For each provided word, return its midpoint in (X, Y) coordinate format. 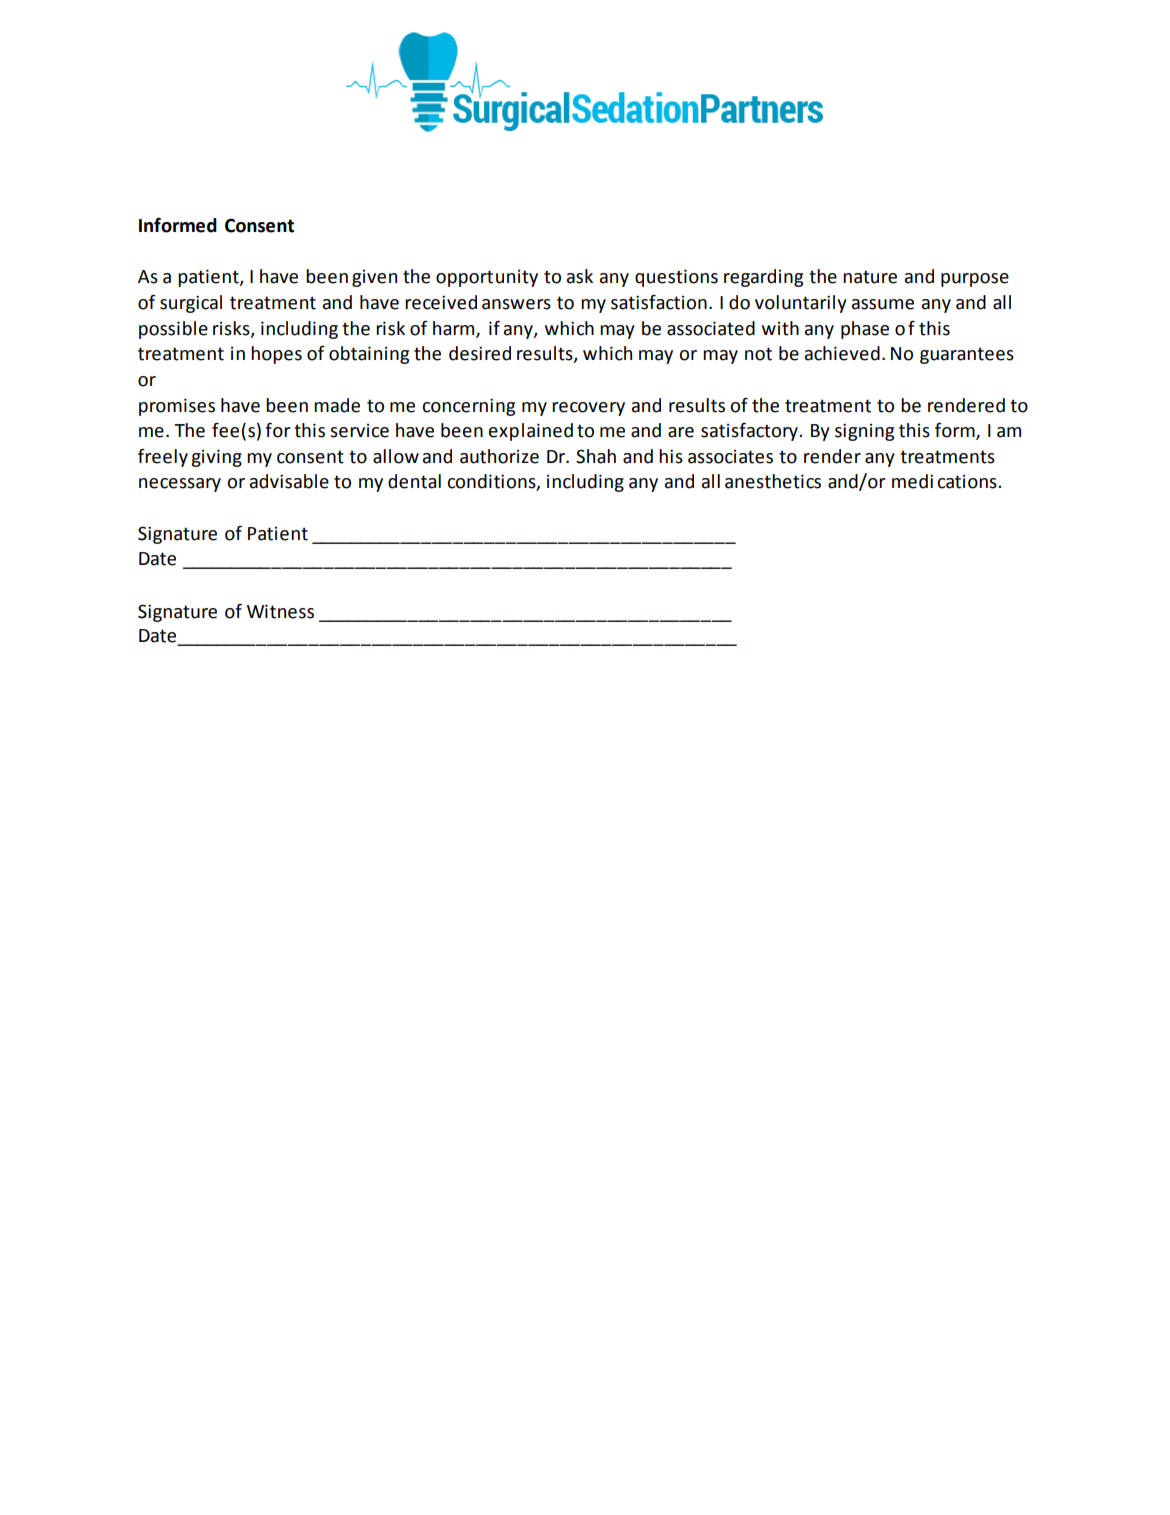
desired (480, 353)
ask (580, 276)
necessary (180, 485)
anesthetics (773, 481)
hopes (276, 355)
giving (216, 458)
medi (912, 481)
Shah (596, 456)
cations (968, 482)
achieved (842, 353)
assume (883, 304)
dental (414, 481)
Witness (280, 611)
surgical (191, 304)
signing (864, 432)
